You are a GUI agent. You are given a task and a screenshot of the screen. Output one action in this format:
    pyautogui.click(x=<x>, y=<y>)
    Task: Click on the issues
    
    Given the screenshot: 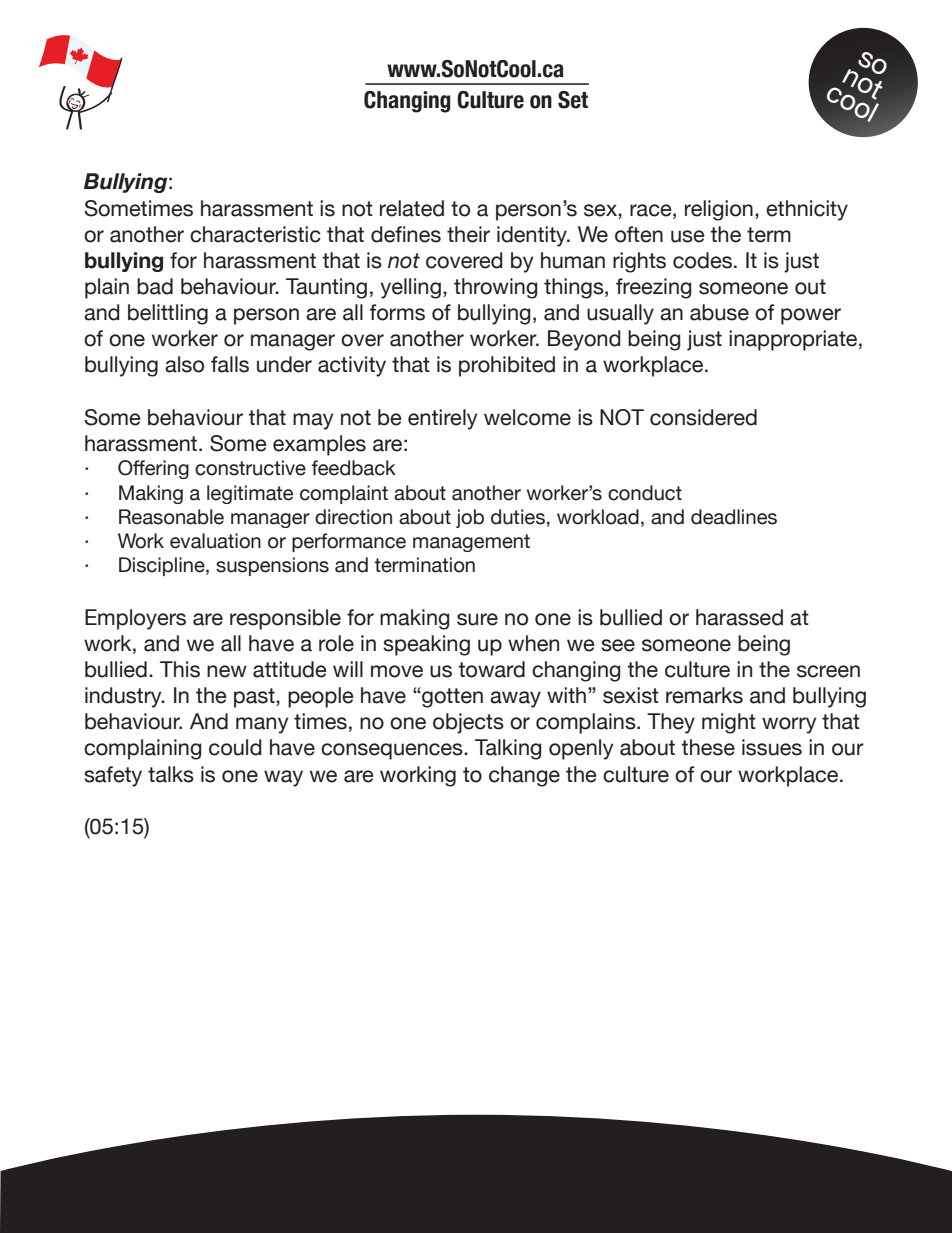 What is the action you would take?
    pyautogui.click(x=772, y=747)
